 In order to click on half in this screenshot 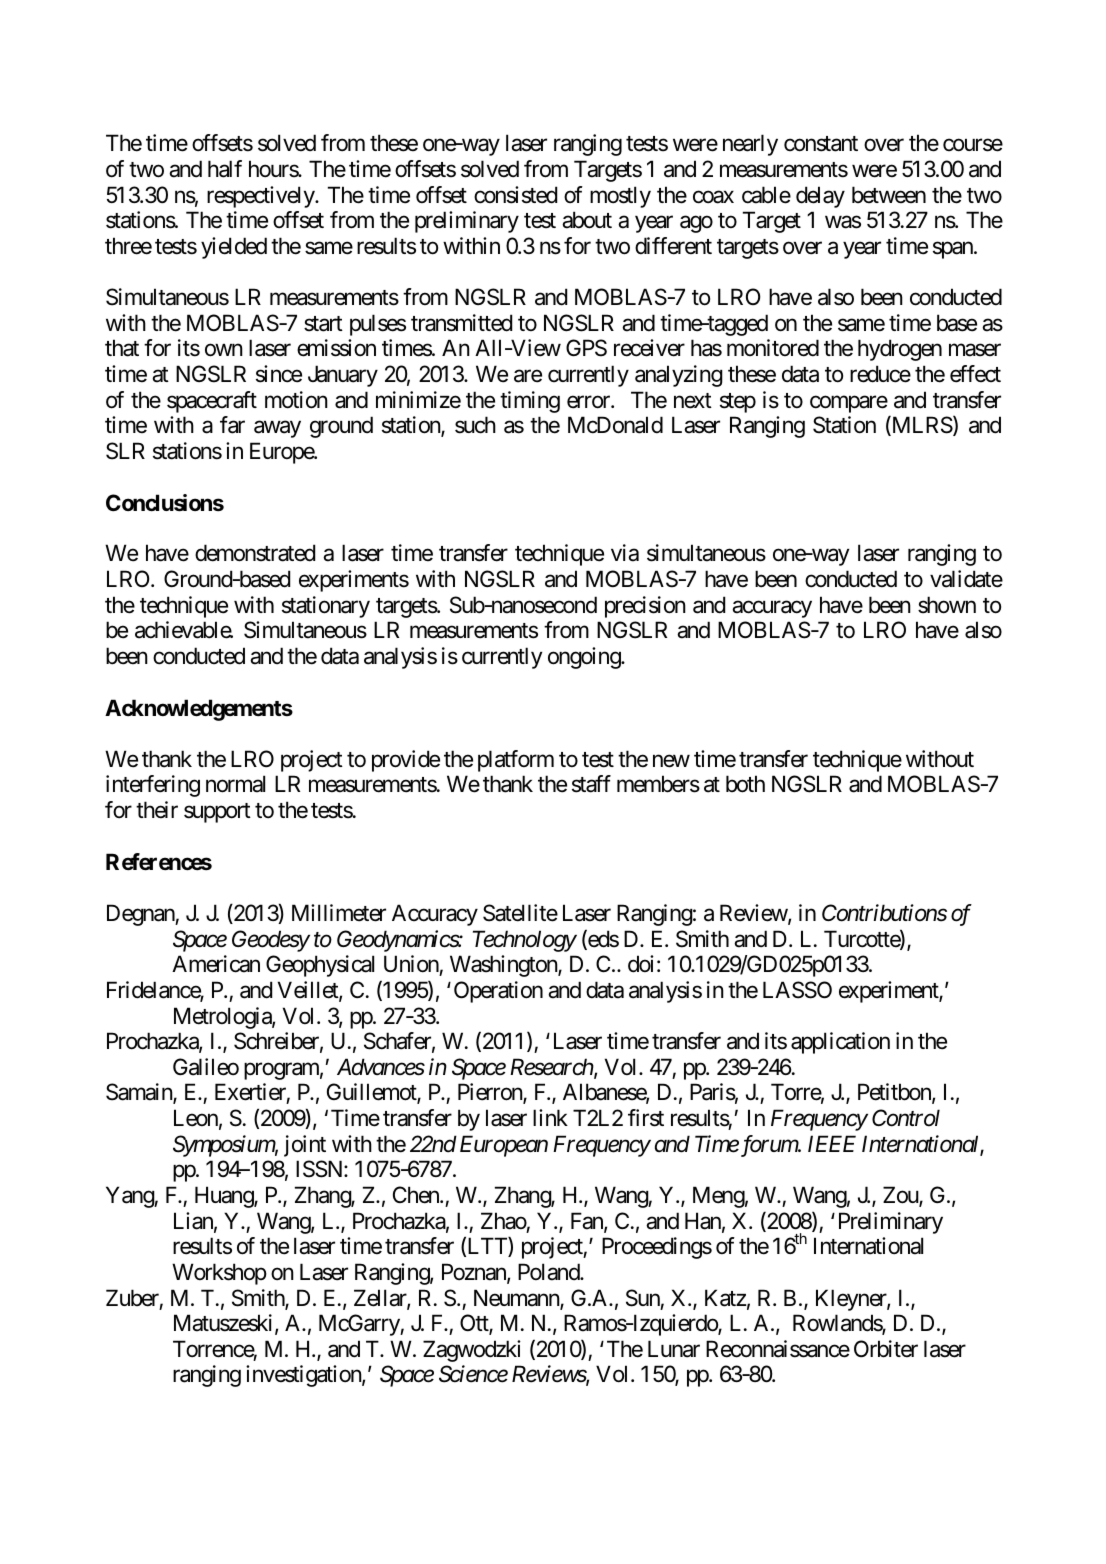, I will do `click(225, 169)`.
